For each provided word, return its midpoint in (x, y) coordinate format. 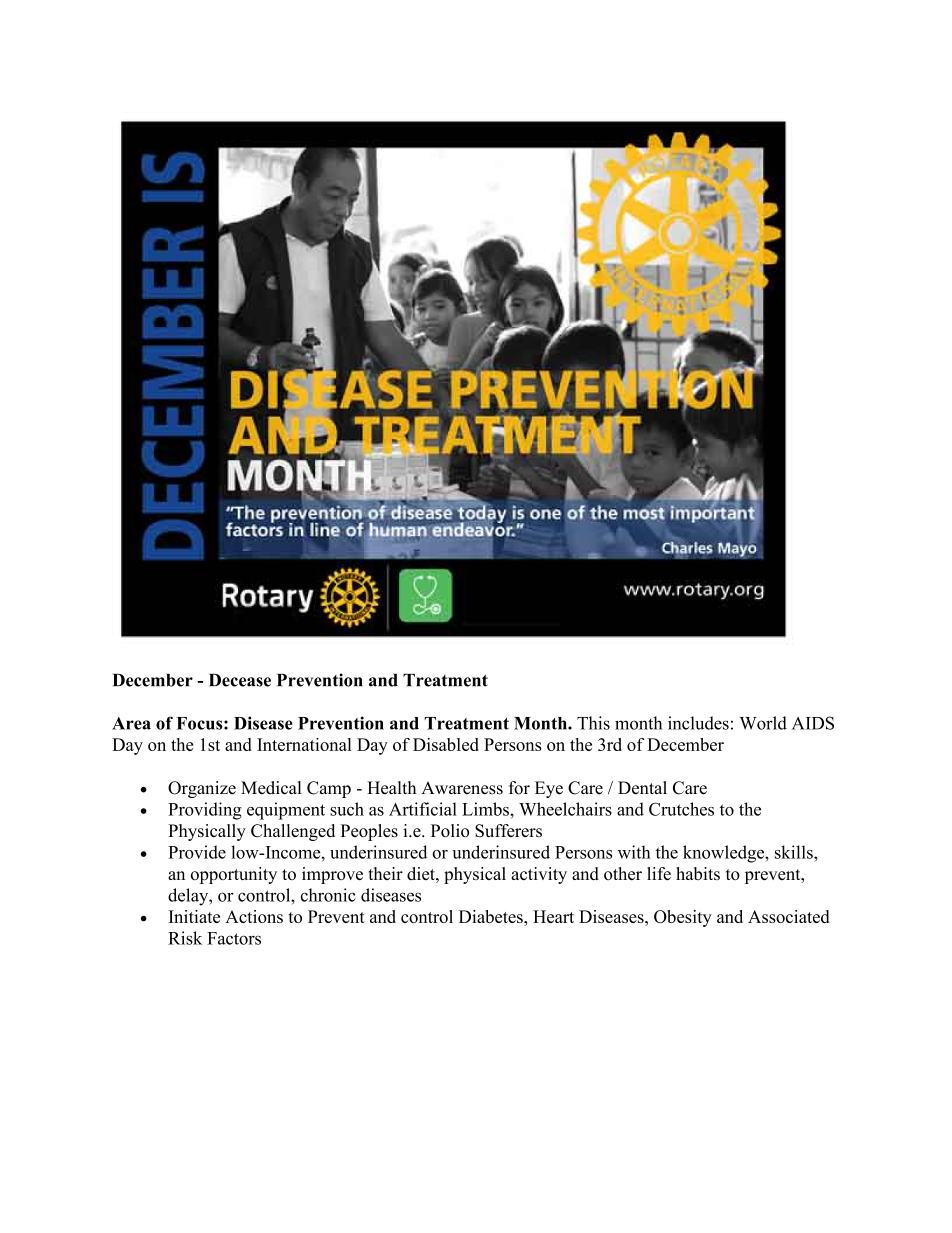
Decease (240, 680)
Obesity (683, 918)
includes (698, 723)
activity (539, 875)
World (763, 723)
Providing (205, 811)
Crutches (681, 809)
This (593, 723)
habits (698, 873)
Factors (234, 938)
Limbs (486, 809)
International (304, 744)
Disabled (446, 744)
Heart (553, 916)
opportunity (234, 875)
